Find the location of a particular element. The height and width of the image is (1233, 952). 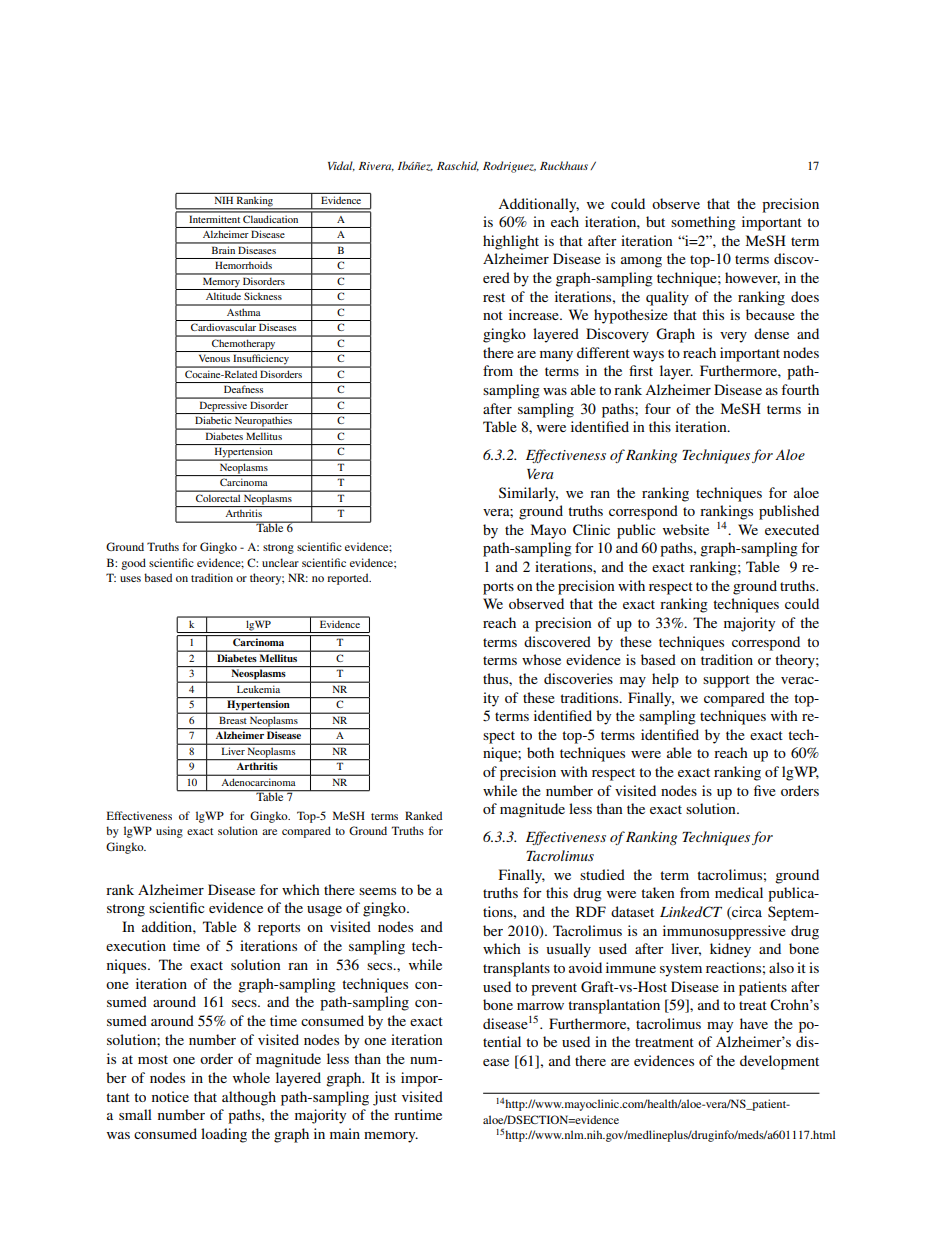

Vidal is located at coordinates (341, 166).
